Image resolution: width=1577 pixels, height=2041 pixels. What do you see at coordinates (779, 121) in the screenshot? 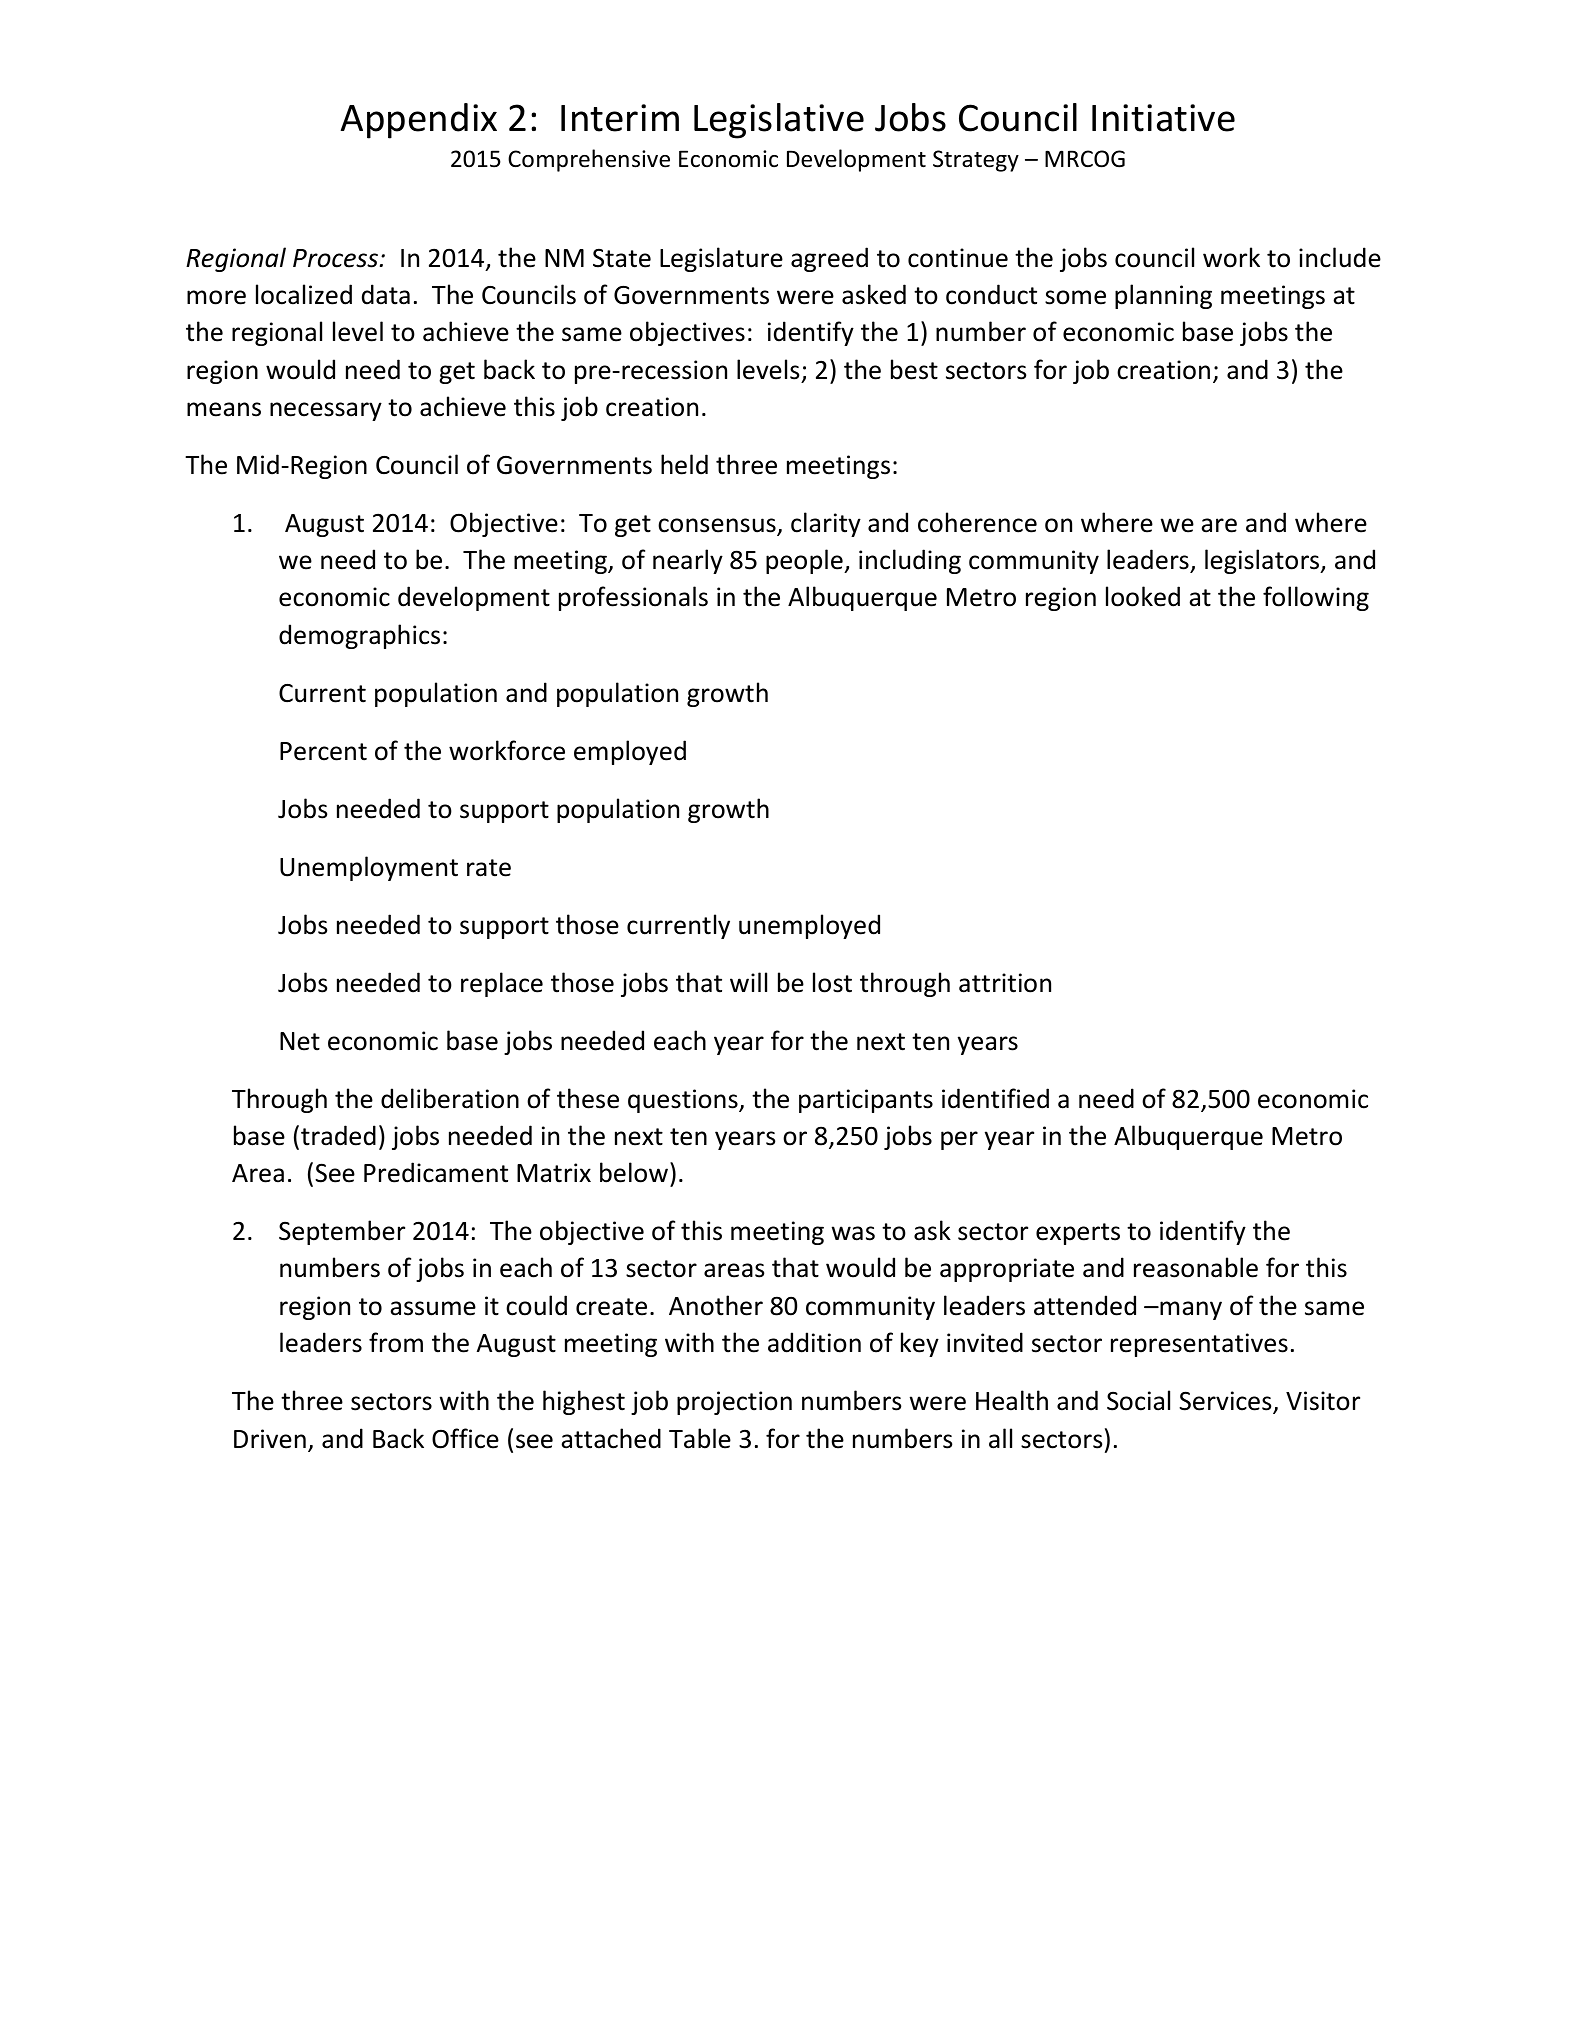
I see `Legislative` at bounding box center [779, 121].
